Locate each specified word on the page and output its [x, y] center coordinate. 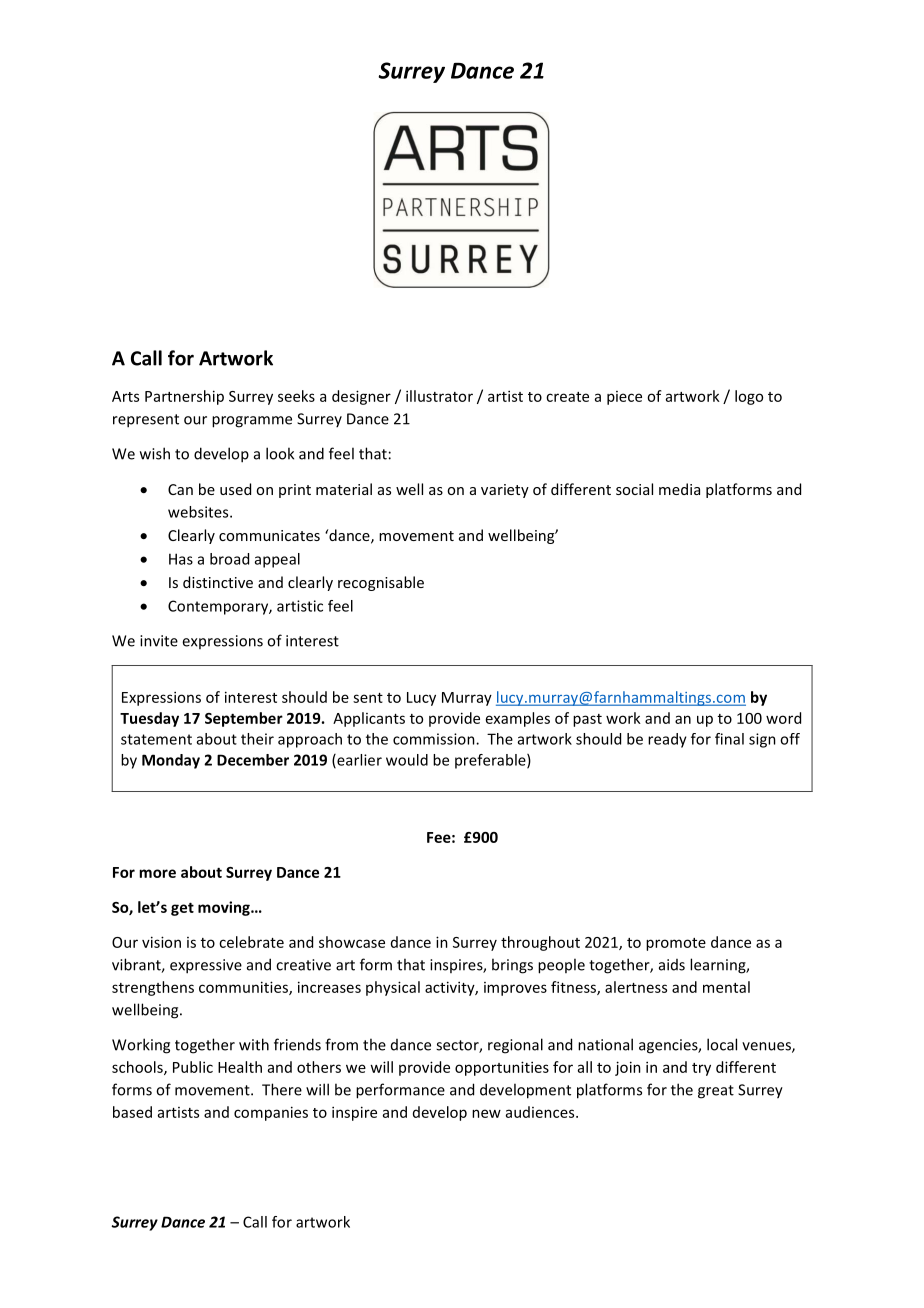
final [729, 739]
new [486, 1113]
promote [676, 944]
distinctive [218, 582]
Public [193, 1067]
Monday [171, 761]
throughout [540, 943]
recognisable [381, 583]
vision [161, 942]
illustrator [439, 396]
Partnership [184, 397]
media [679, 489]
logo [749, 397]
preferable [491, 761]
